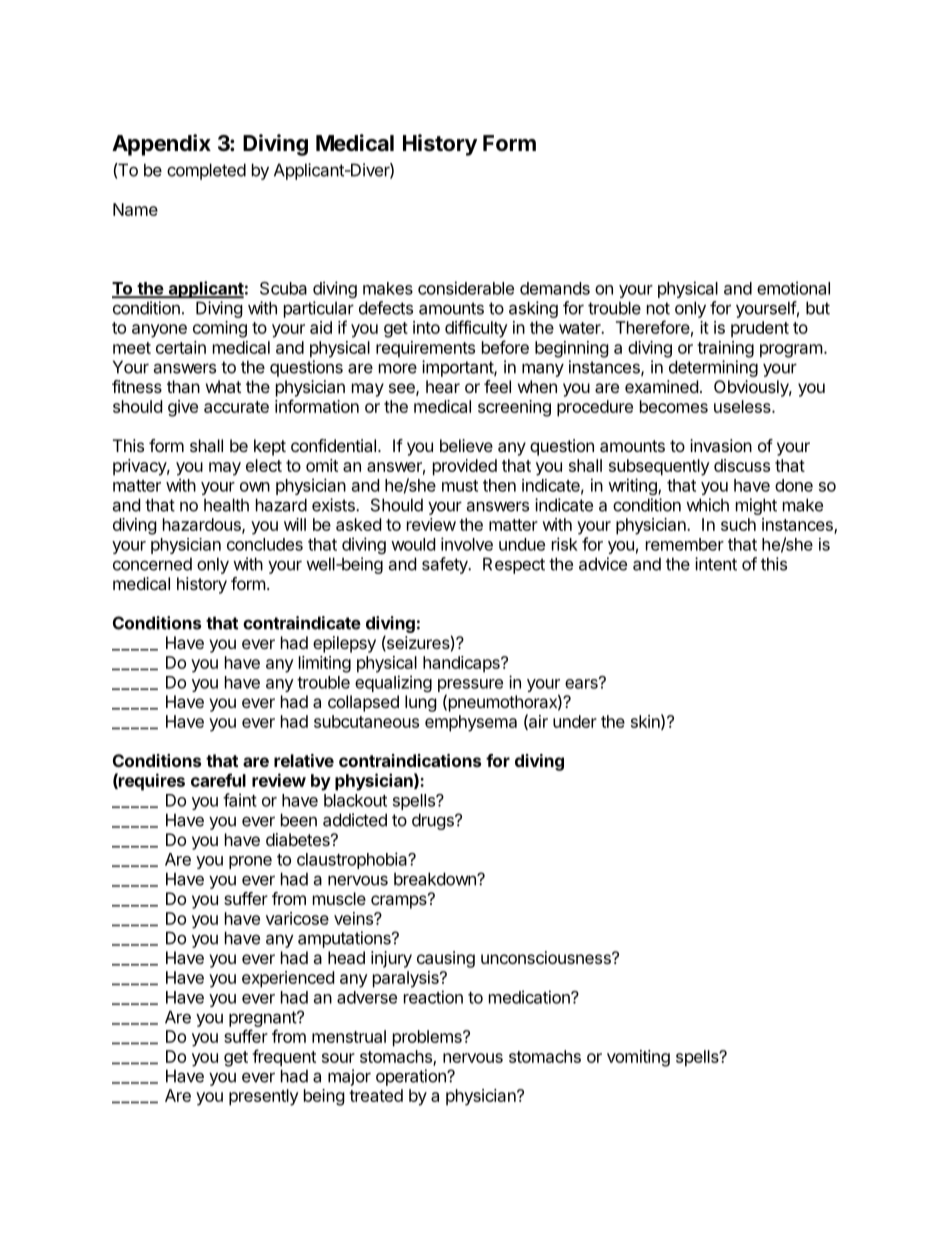 The width and height of the screenshot is (952, 1233). What do you see at coordinates (152, 564) in the screenshot?
I see `concerned` at bounding box center [152, 564].
